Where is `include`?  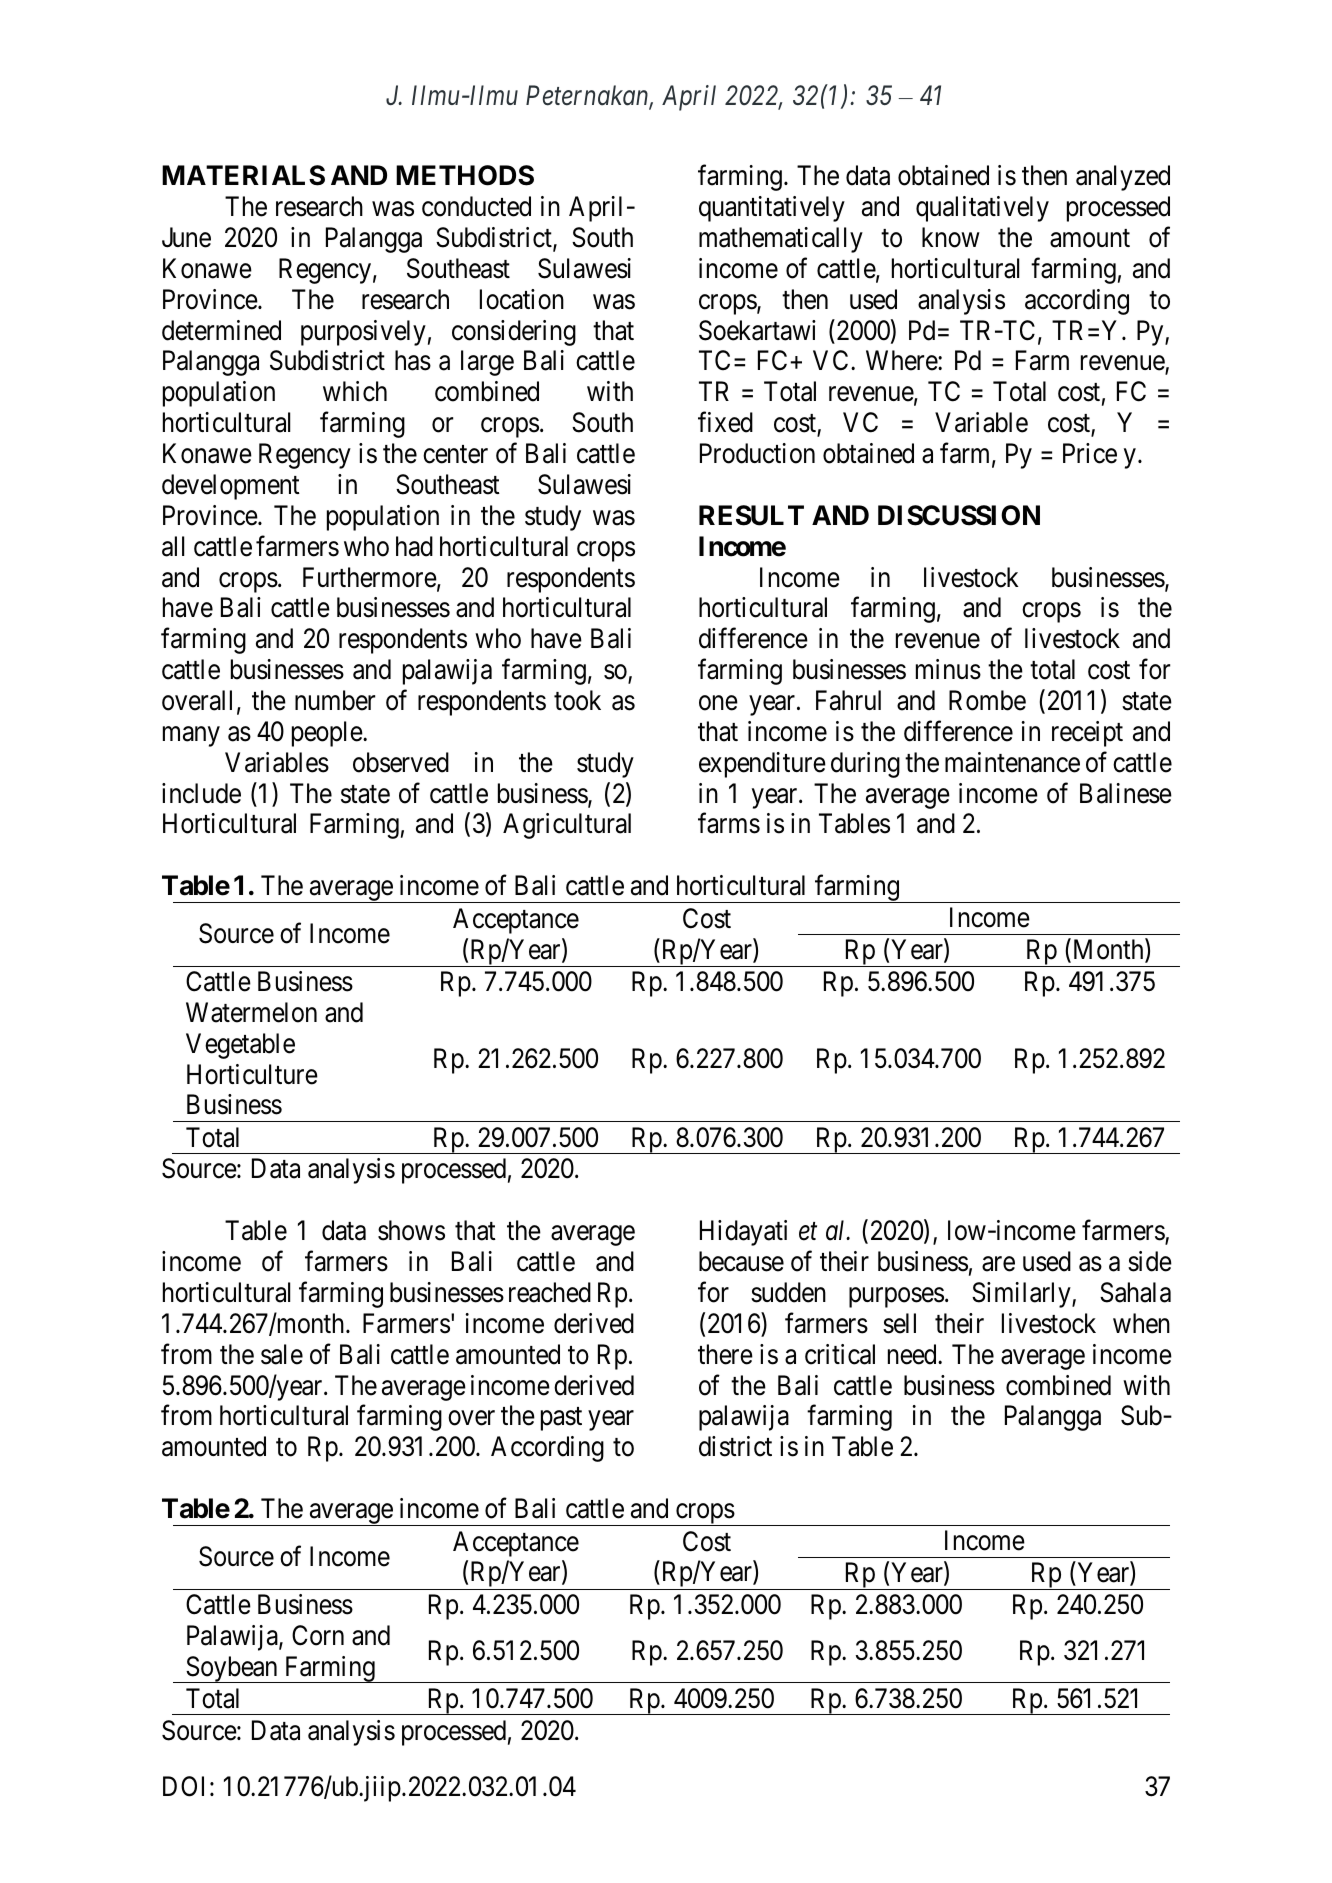
include is located at coordinates (201, 793).
